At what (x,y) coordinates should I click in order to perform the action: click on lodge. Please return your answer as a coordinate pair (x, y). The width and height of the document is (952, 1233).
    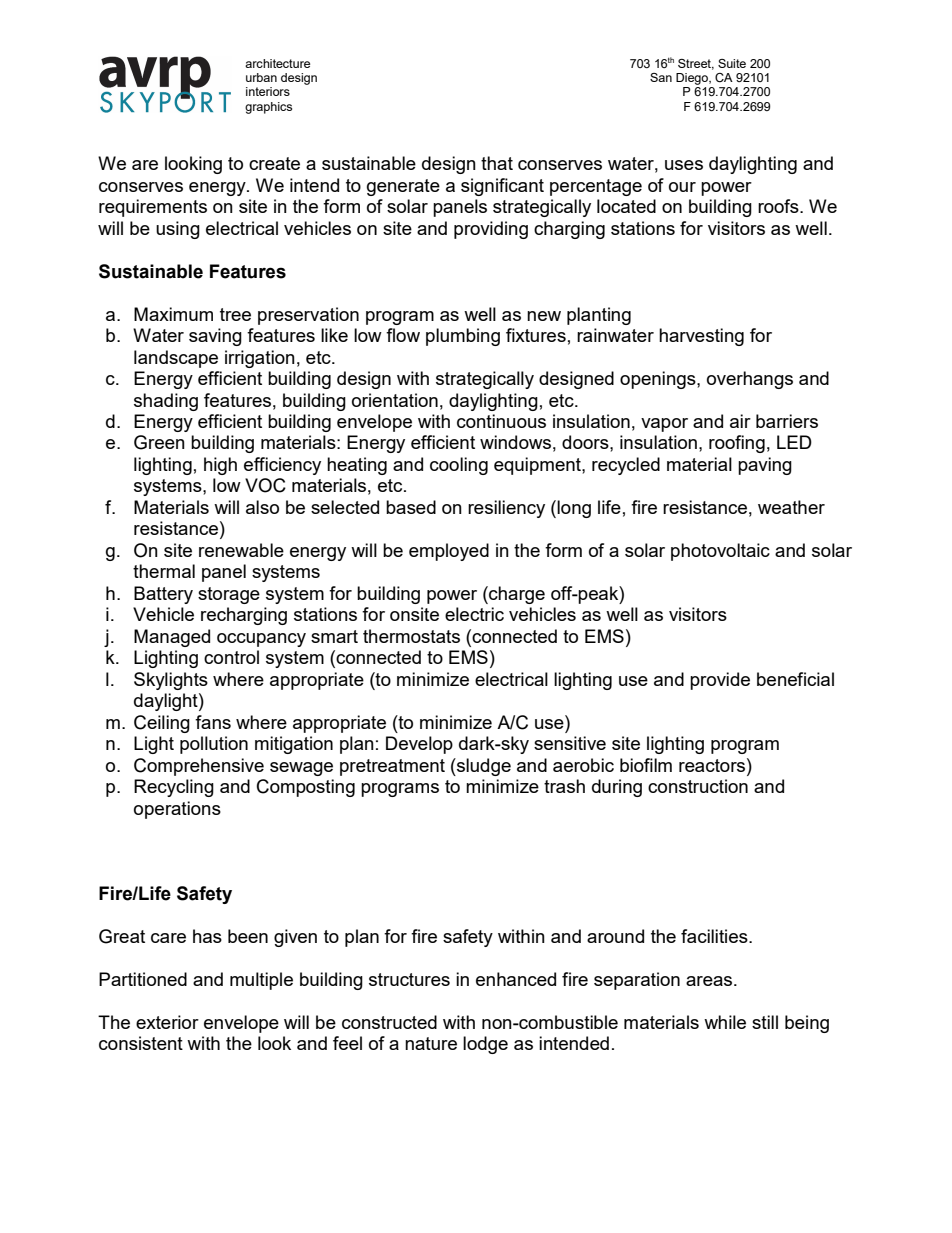
    Looking at the image, I should click on (485, 1045).
